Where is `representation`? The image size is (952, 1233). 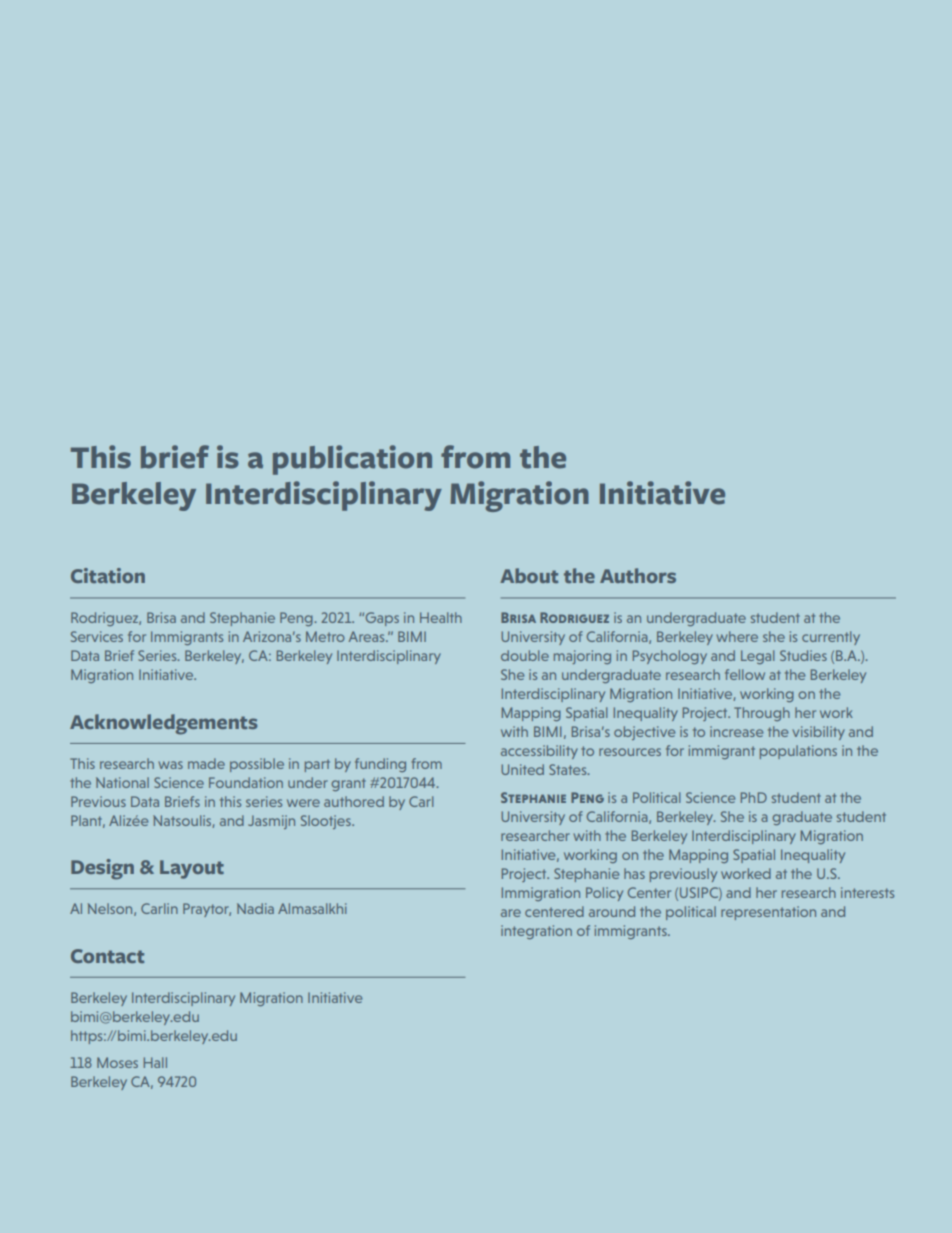 representation is located at coordinates (768, 913).
